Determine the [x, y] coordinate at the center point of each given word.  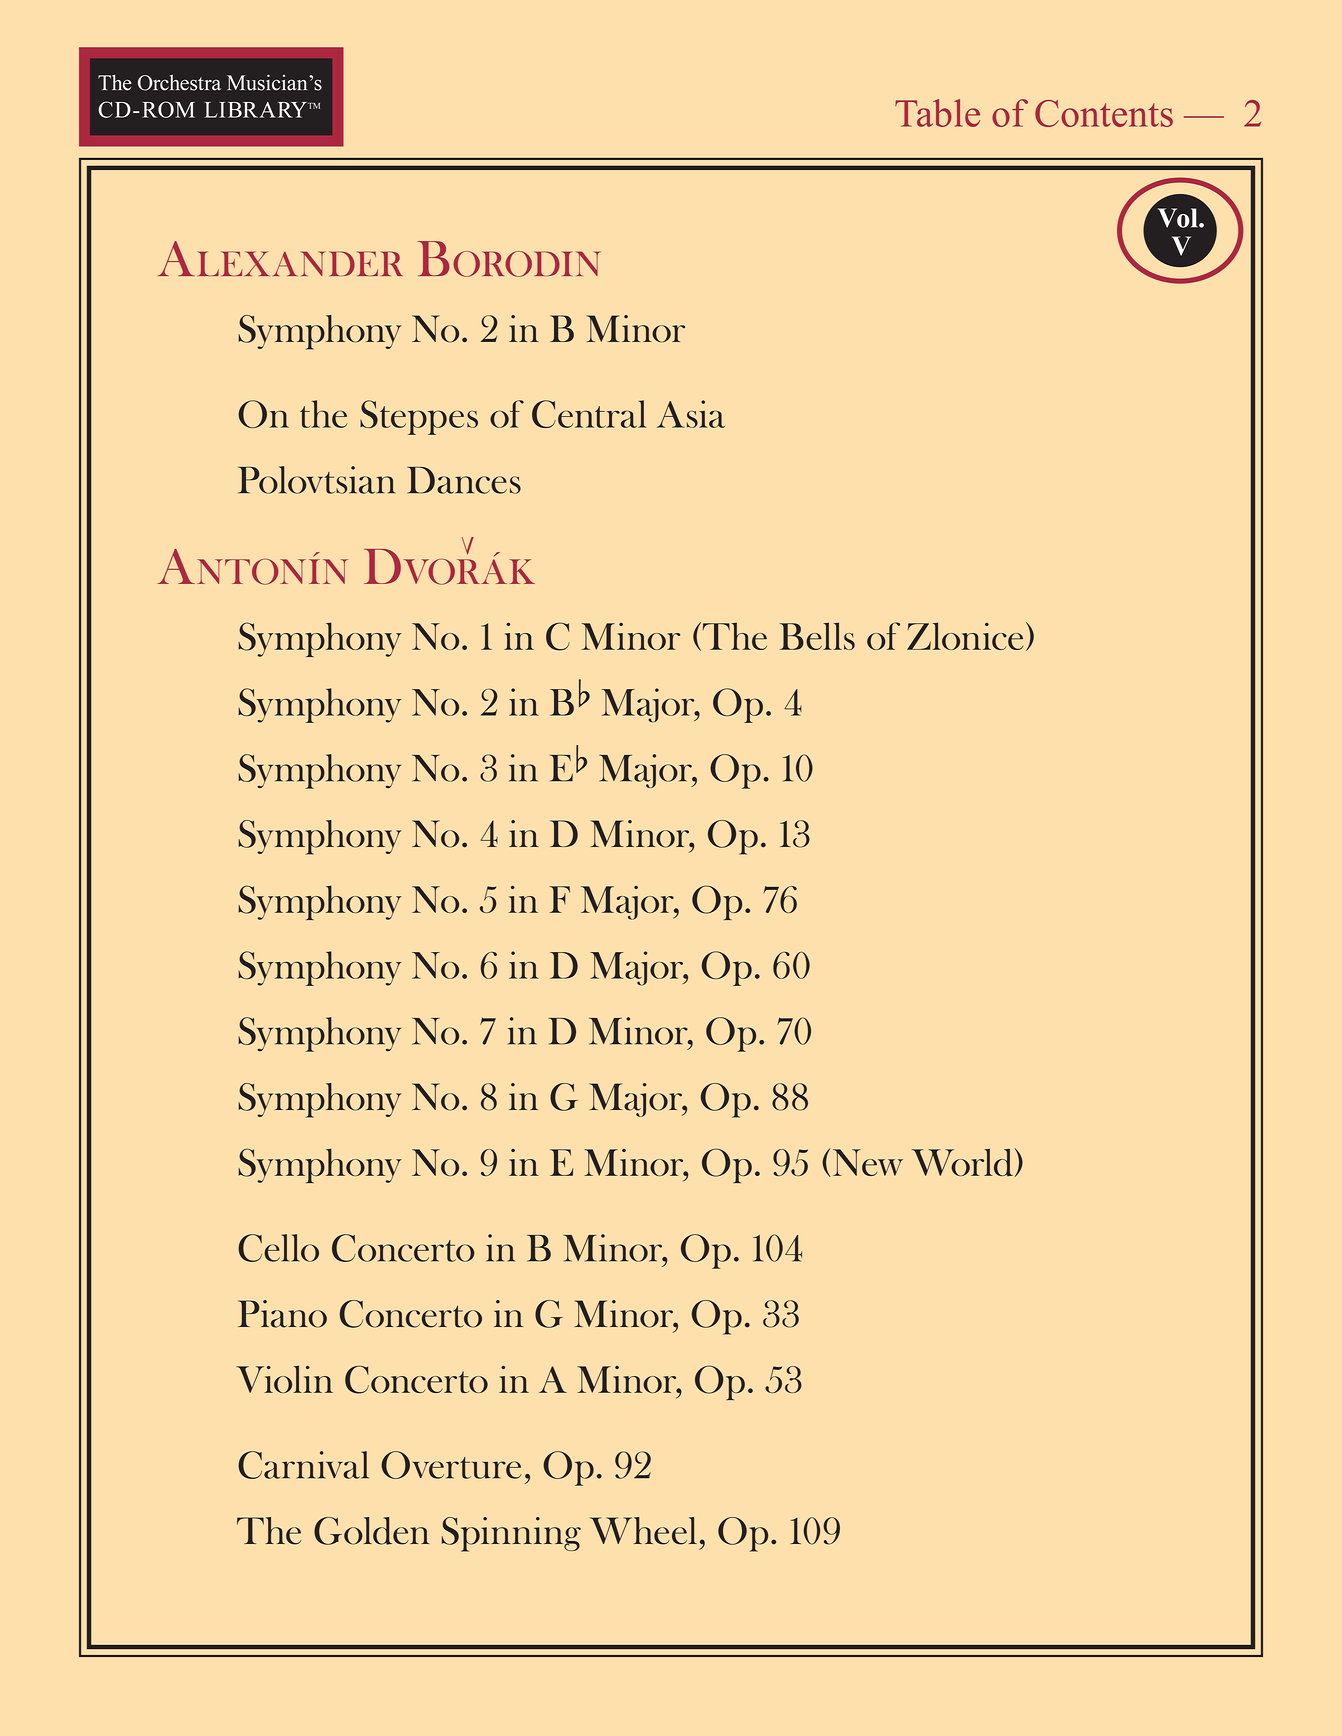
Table [937, 113]
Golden [371, 1531]
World [962, 1162]
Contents [1104, 113]
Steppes [419, 417]
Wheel [643, 1531]
